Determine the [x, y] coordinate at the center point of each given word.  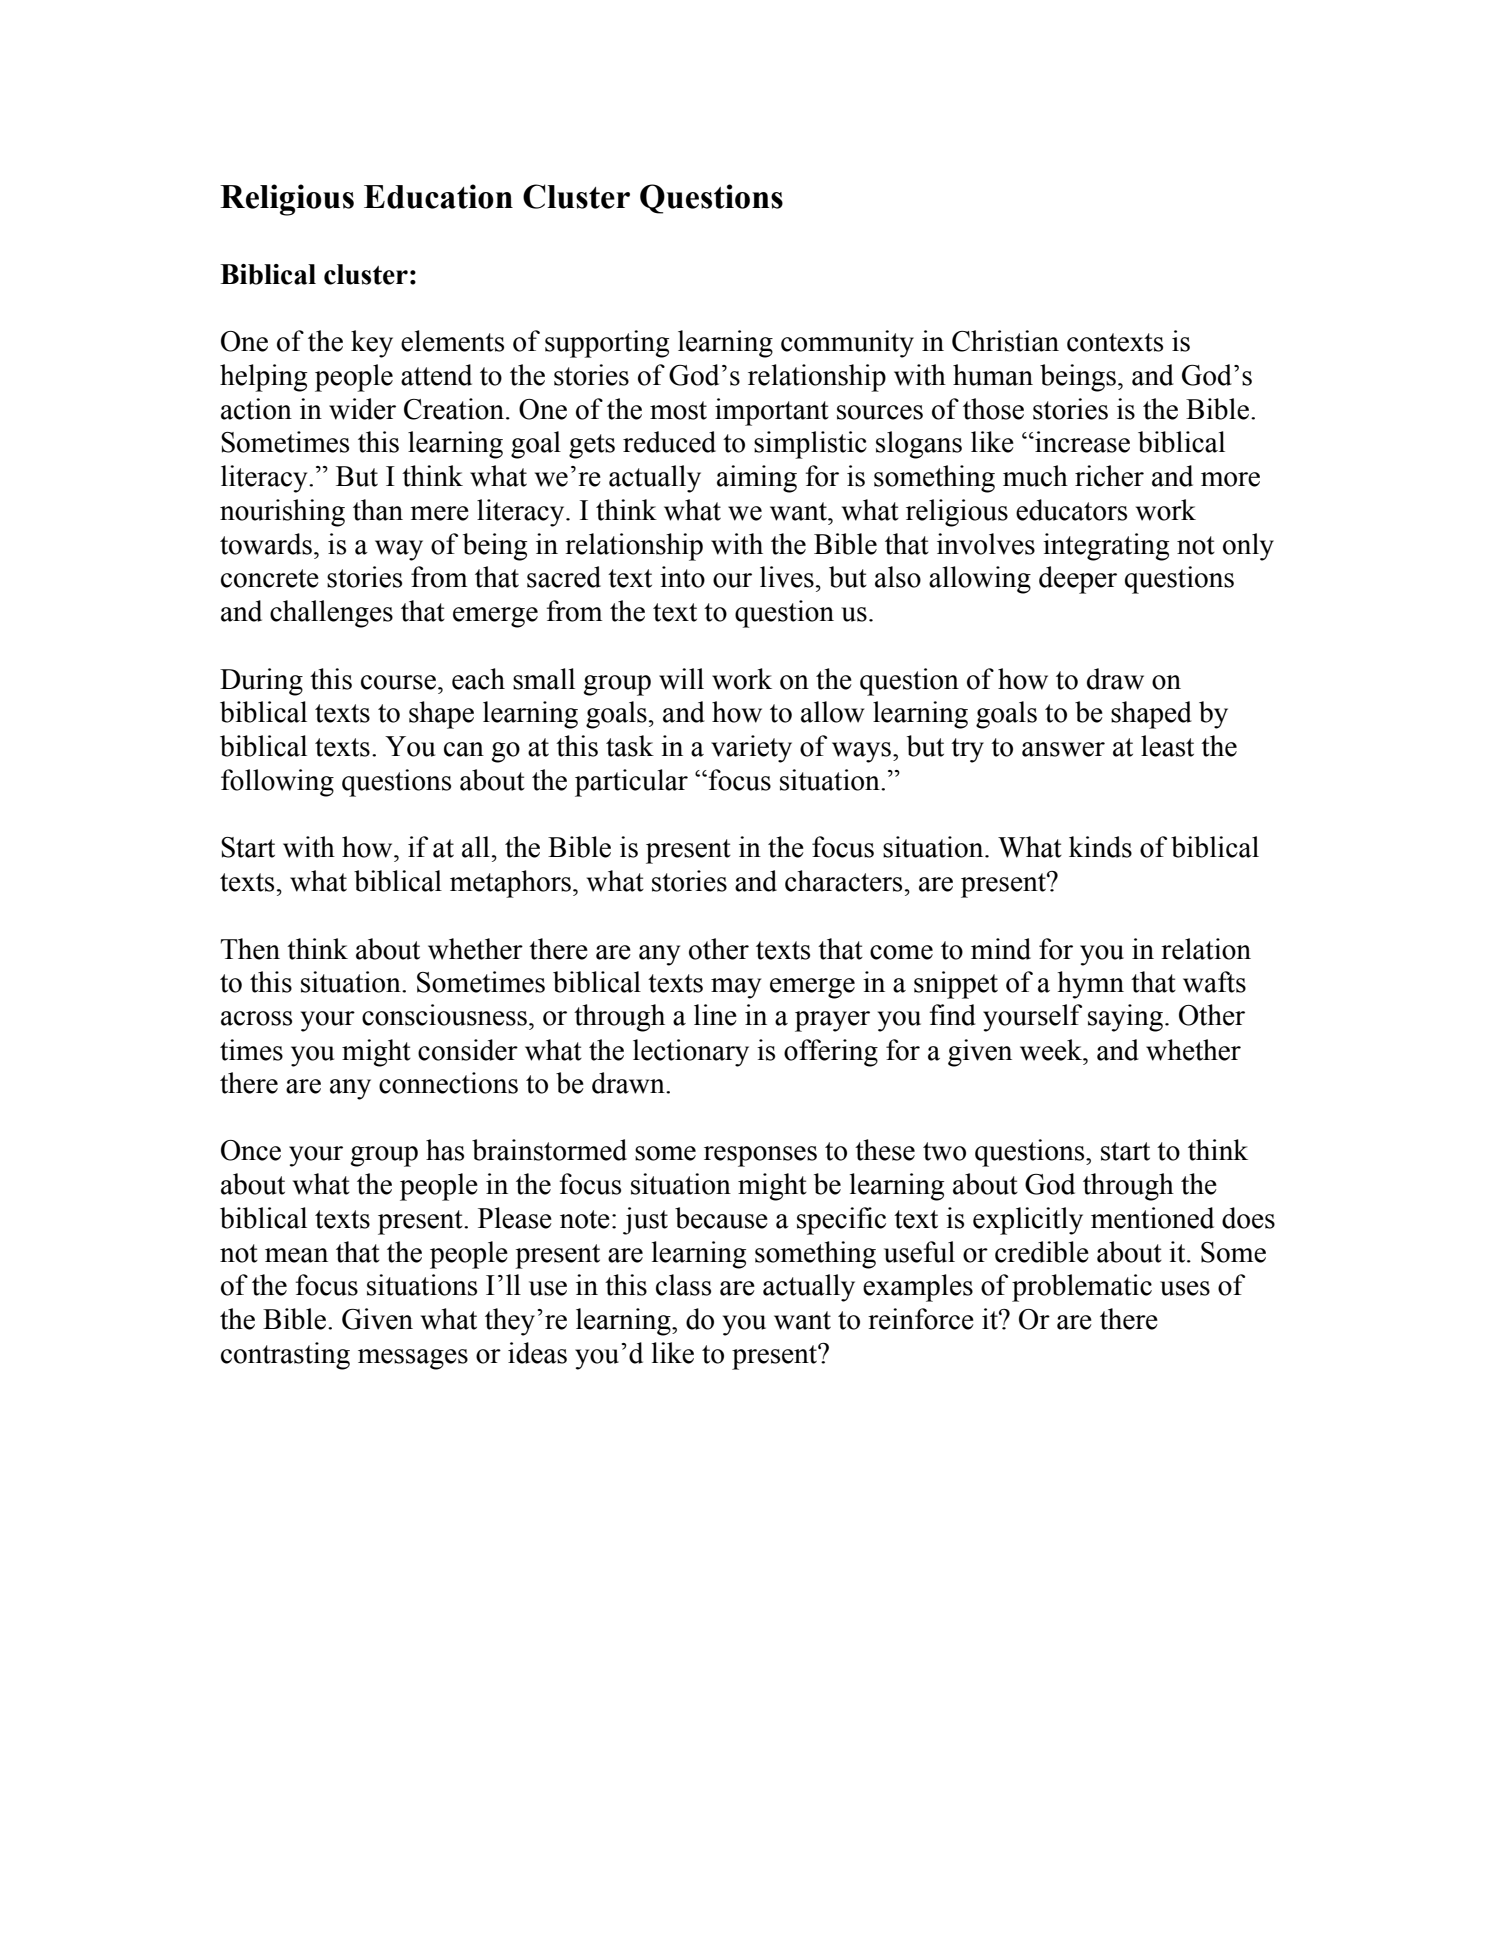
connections [448, 1083]
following [277, 783]
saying [1125, 1018]
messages [413, 1359]
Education [438, 196]
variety [751, 749]
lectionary [691, 1053]
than [378, 510]
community [847, 344]
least [1167, 746]
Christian [1005, 341]
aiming [757, 479]
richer [1109, 476]
